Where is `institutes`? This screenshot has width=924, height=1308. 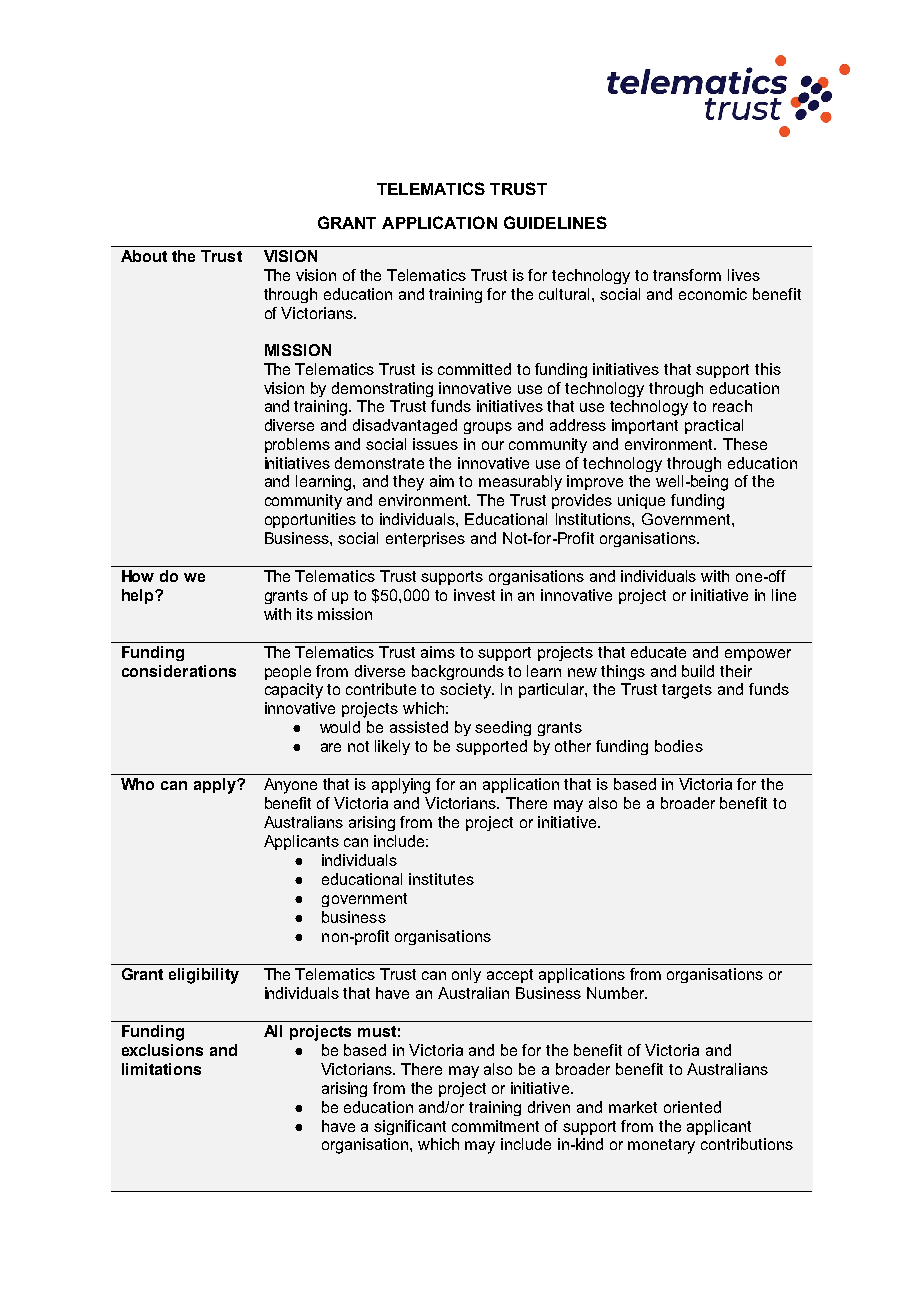 institutes is located at coordinates (441, 879).
